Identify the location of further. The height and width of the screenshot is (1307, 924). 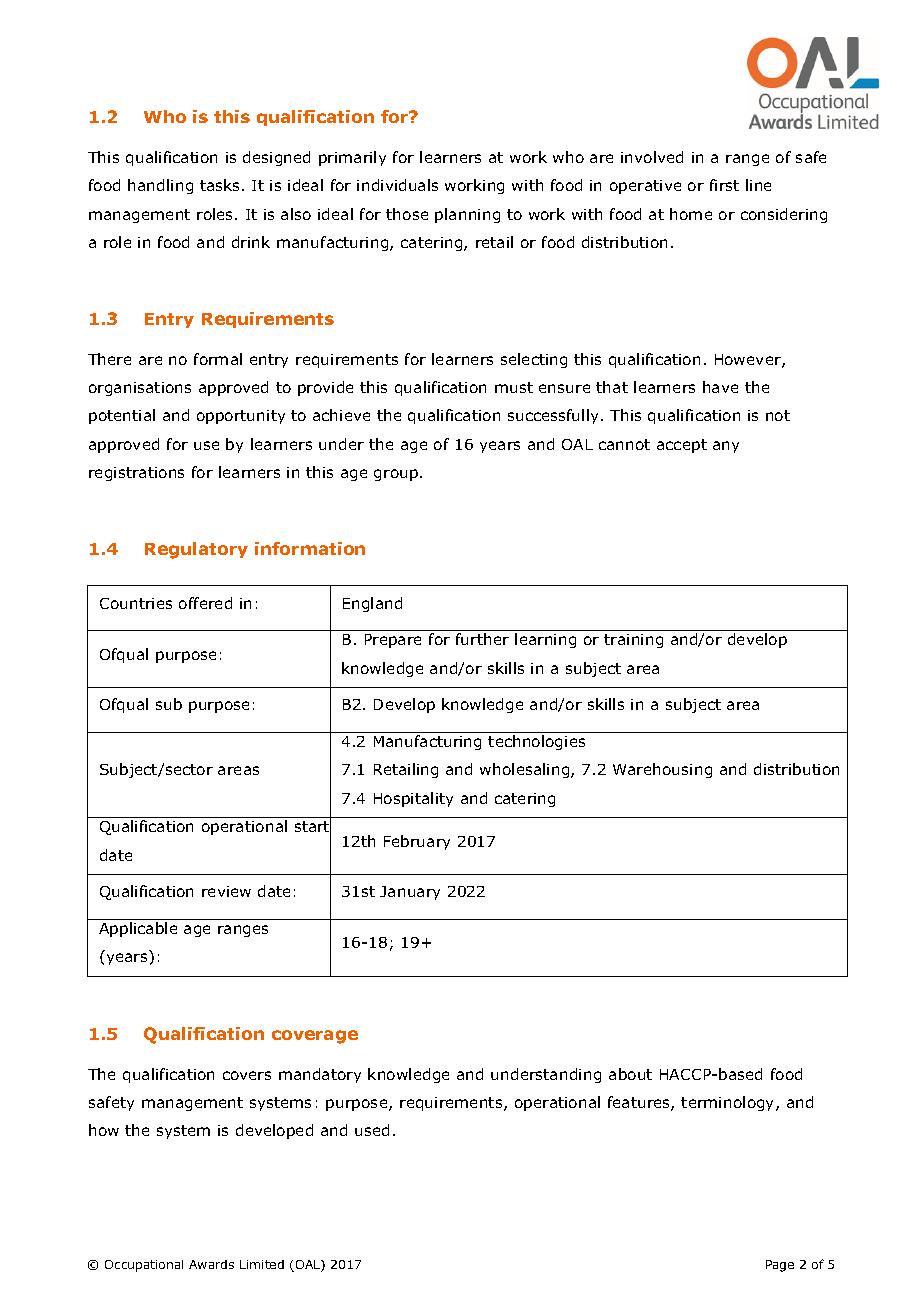
(482, 639).
